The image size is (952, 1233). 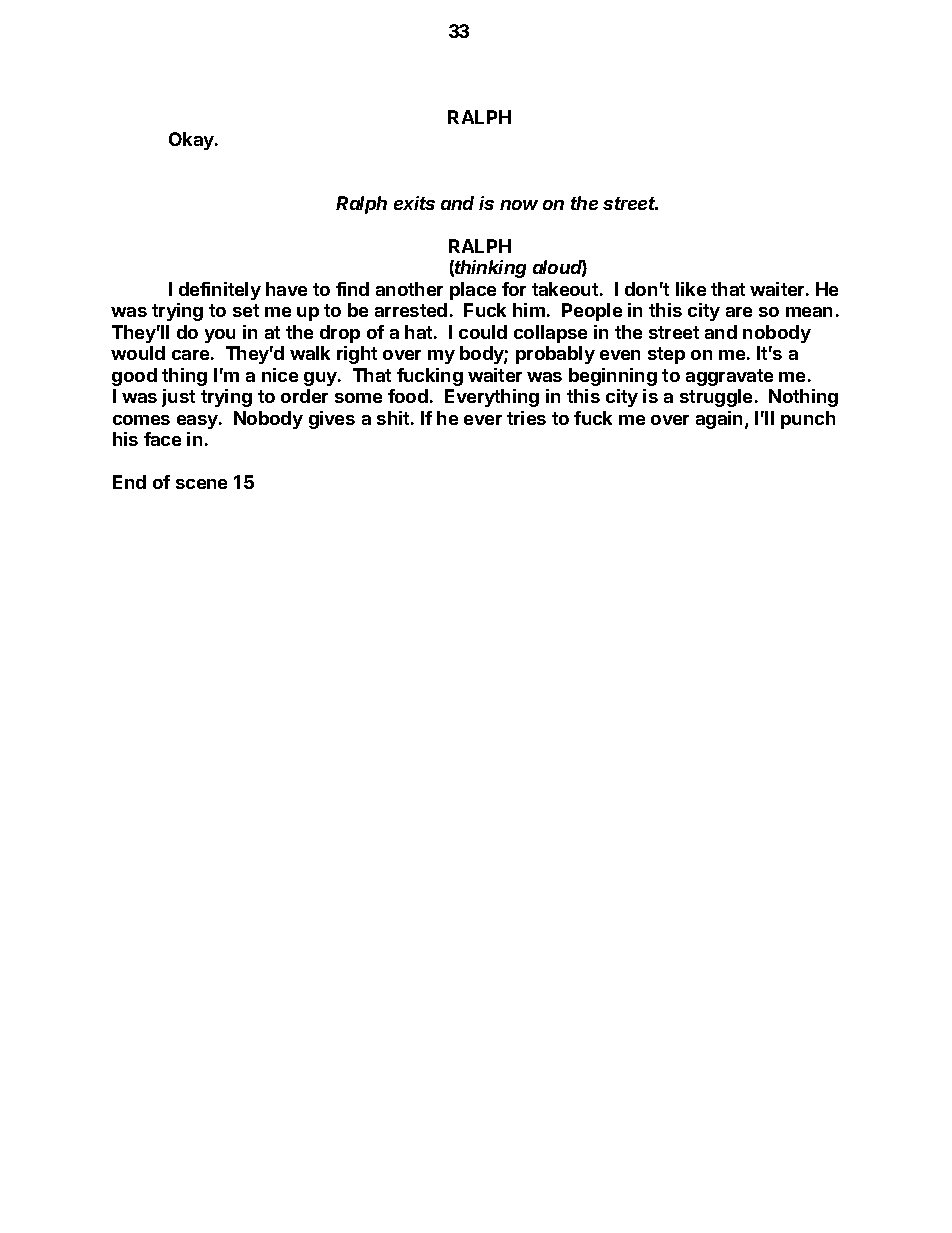 I want to click on scene, so click(x=201, y=484).
